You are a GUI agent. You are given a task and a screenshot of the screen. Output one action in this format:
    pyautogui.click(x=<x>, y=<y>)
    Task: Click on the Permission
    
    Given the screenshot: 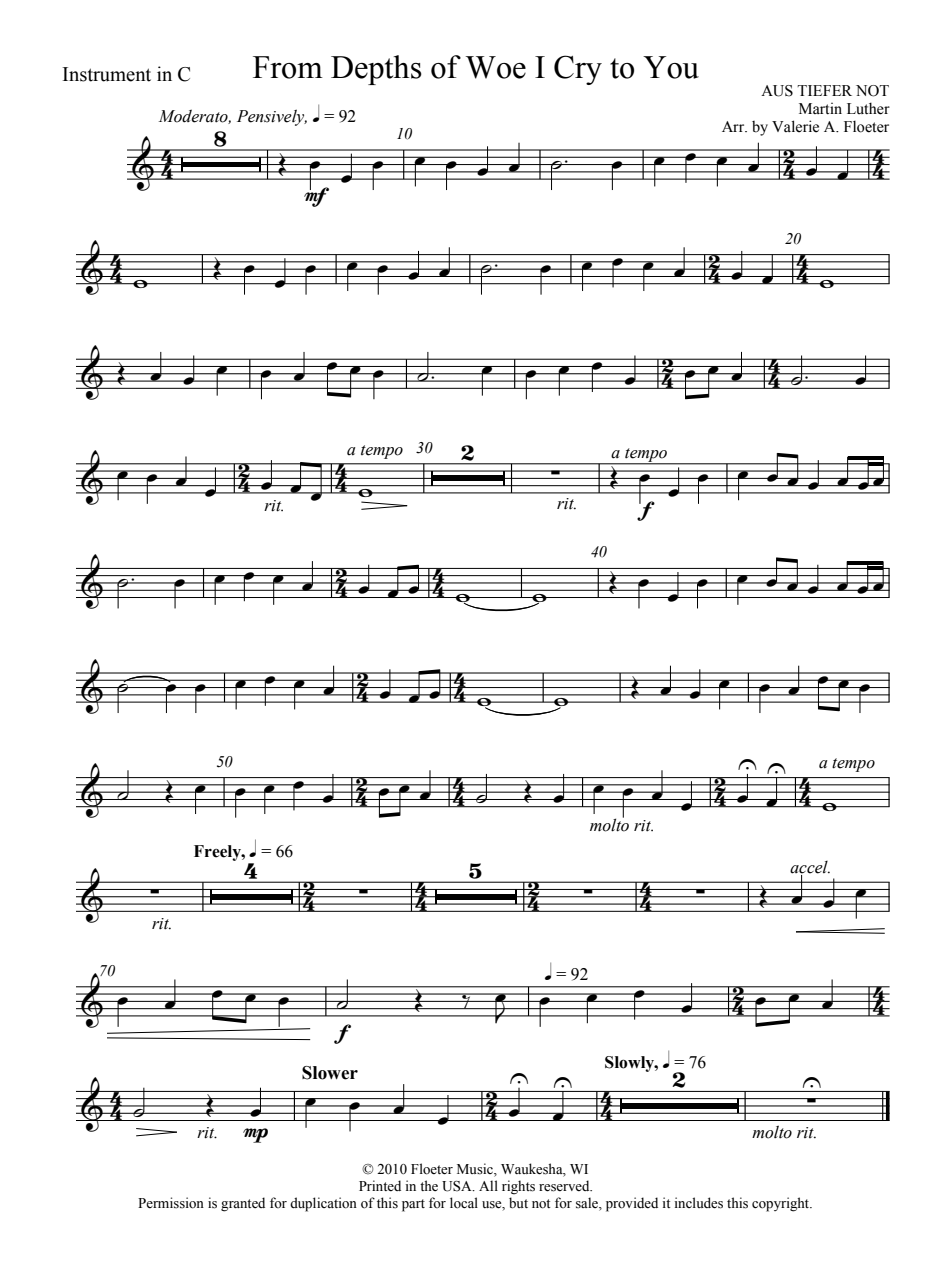 What is the action you would take?
    pyautogui.click(x=171, y=1203)
